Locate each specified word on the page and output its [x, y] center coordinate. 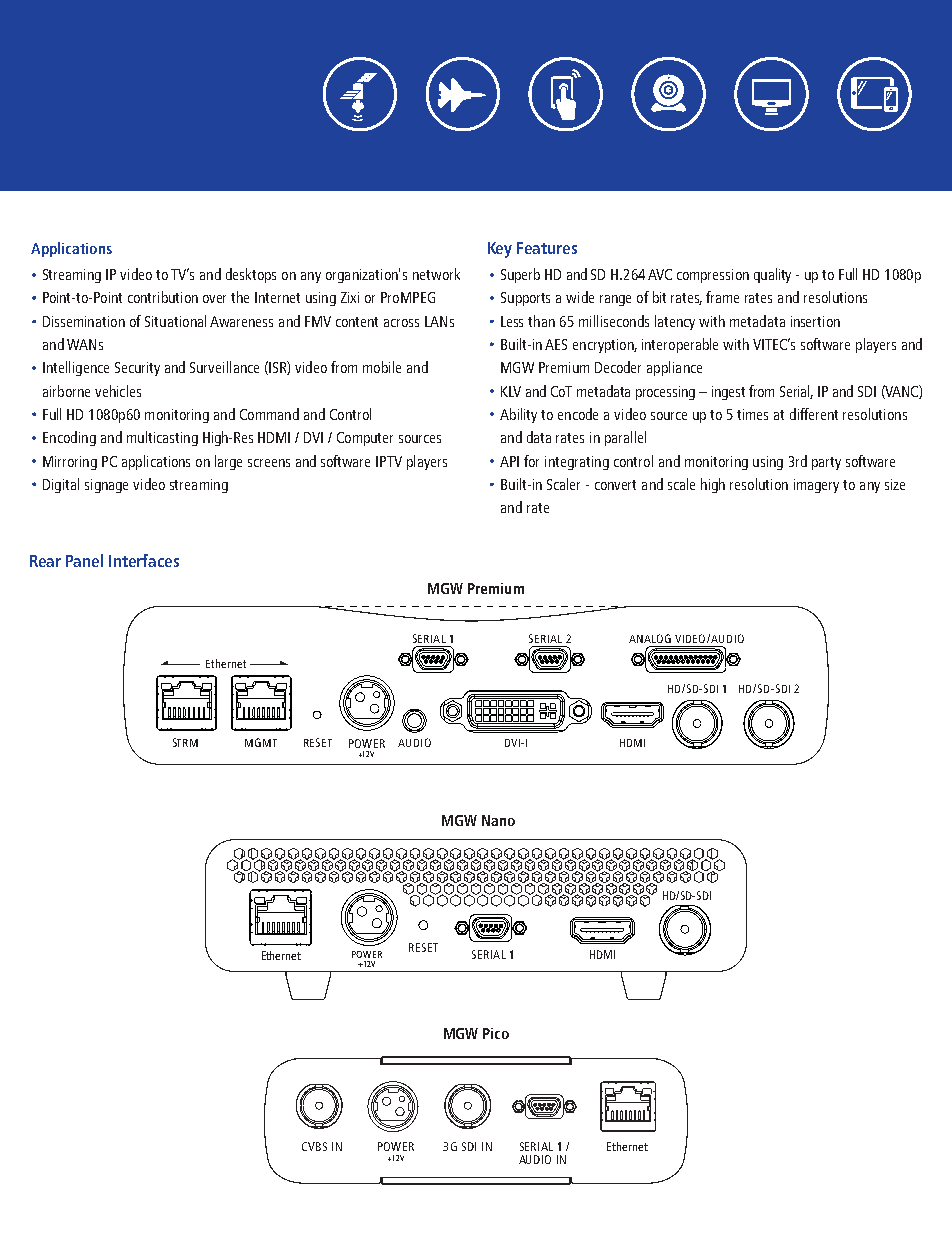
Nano [498, 820]
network [436, 274]
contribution [163, 297]
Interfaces [144, 560]
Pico [496, 1033]
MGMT [261, 742]
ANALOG [650, 638]
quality [772, 275]
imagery [816, 486]
